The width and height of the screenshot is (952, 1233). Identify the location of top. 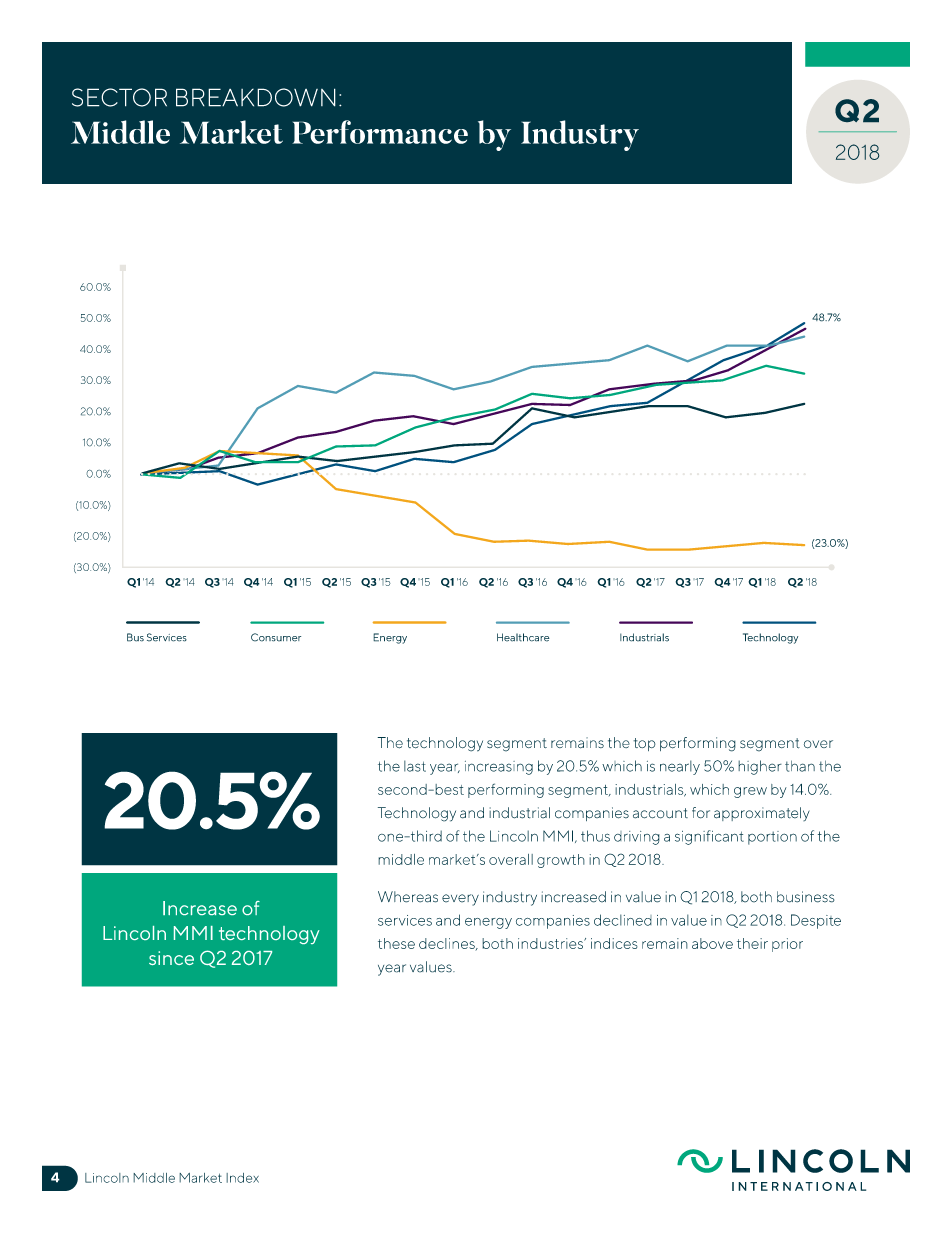
(644, 744).
